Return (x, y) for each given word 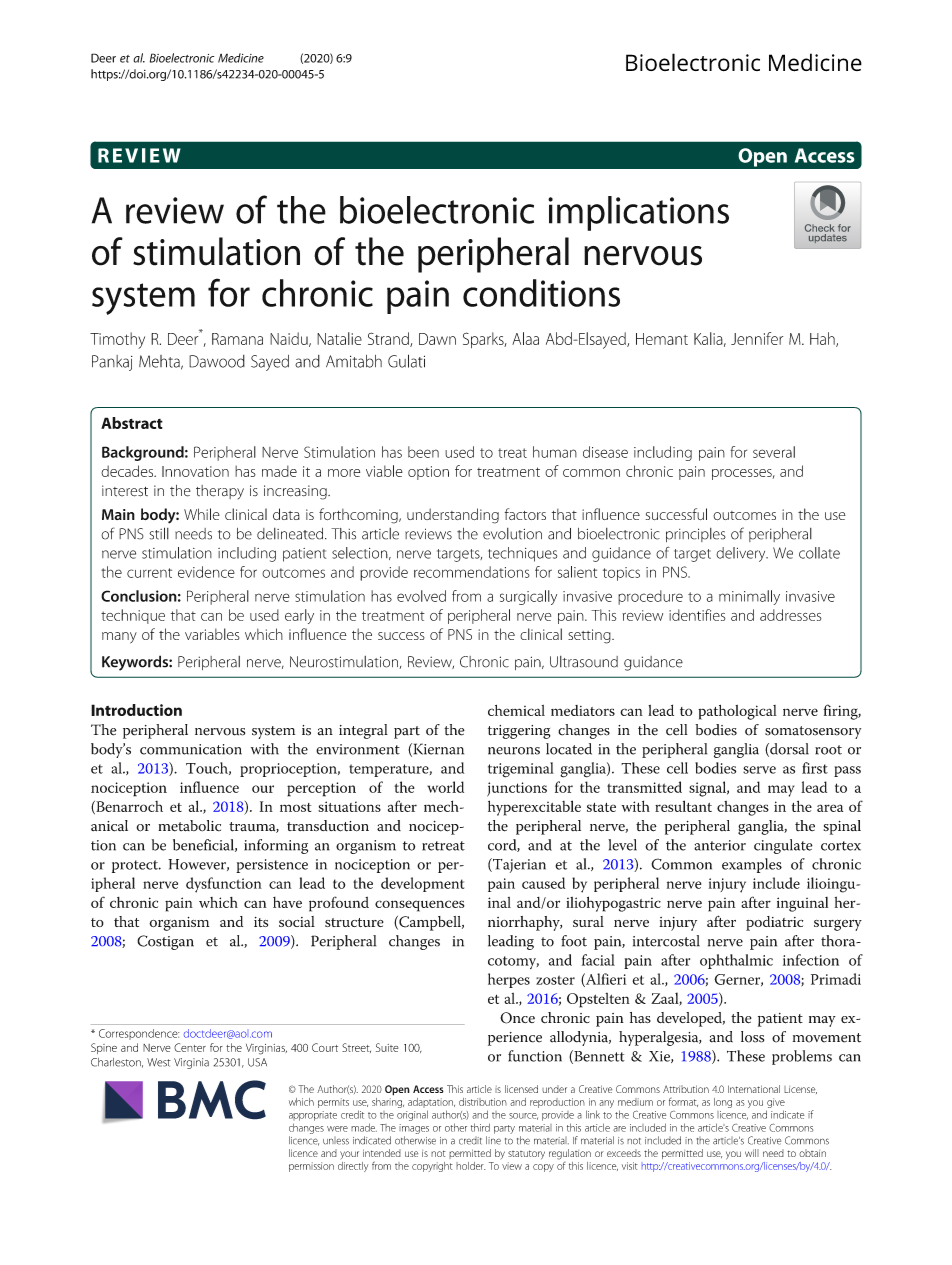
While (202, 514)
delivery (742, 554)
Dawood (217, 361)
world (445, 787)
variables (212, 634)
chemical (516, 710)
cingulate (783, 846)
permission (311, 1167)
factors (525, 514)
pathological (737, 712)
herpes (509, 980)
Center (190, 1047)
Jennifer (757, 338)
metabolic (189, 826)
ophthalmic (736, 961)
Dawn (437, 339)
